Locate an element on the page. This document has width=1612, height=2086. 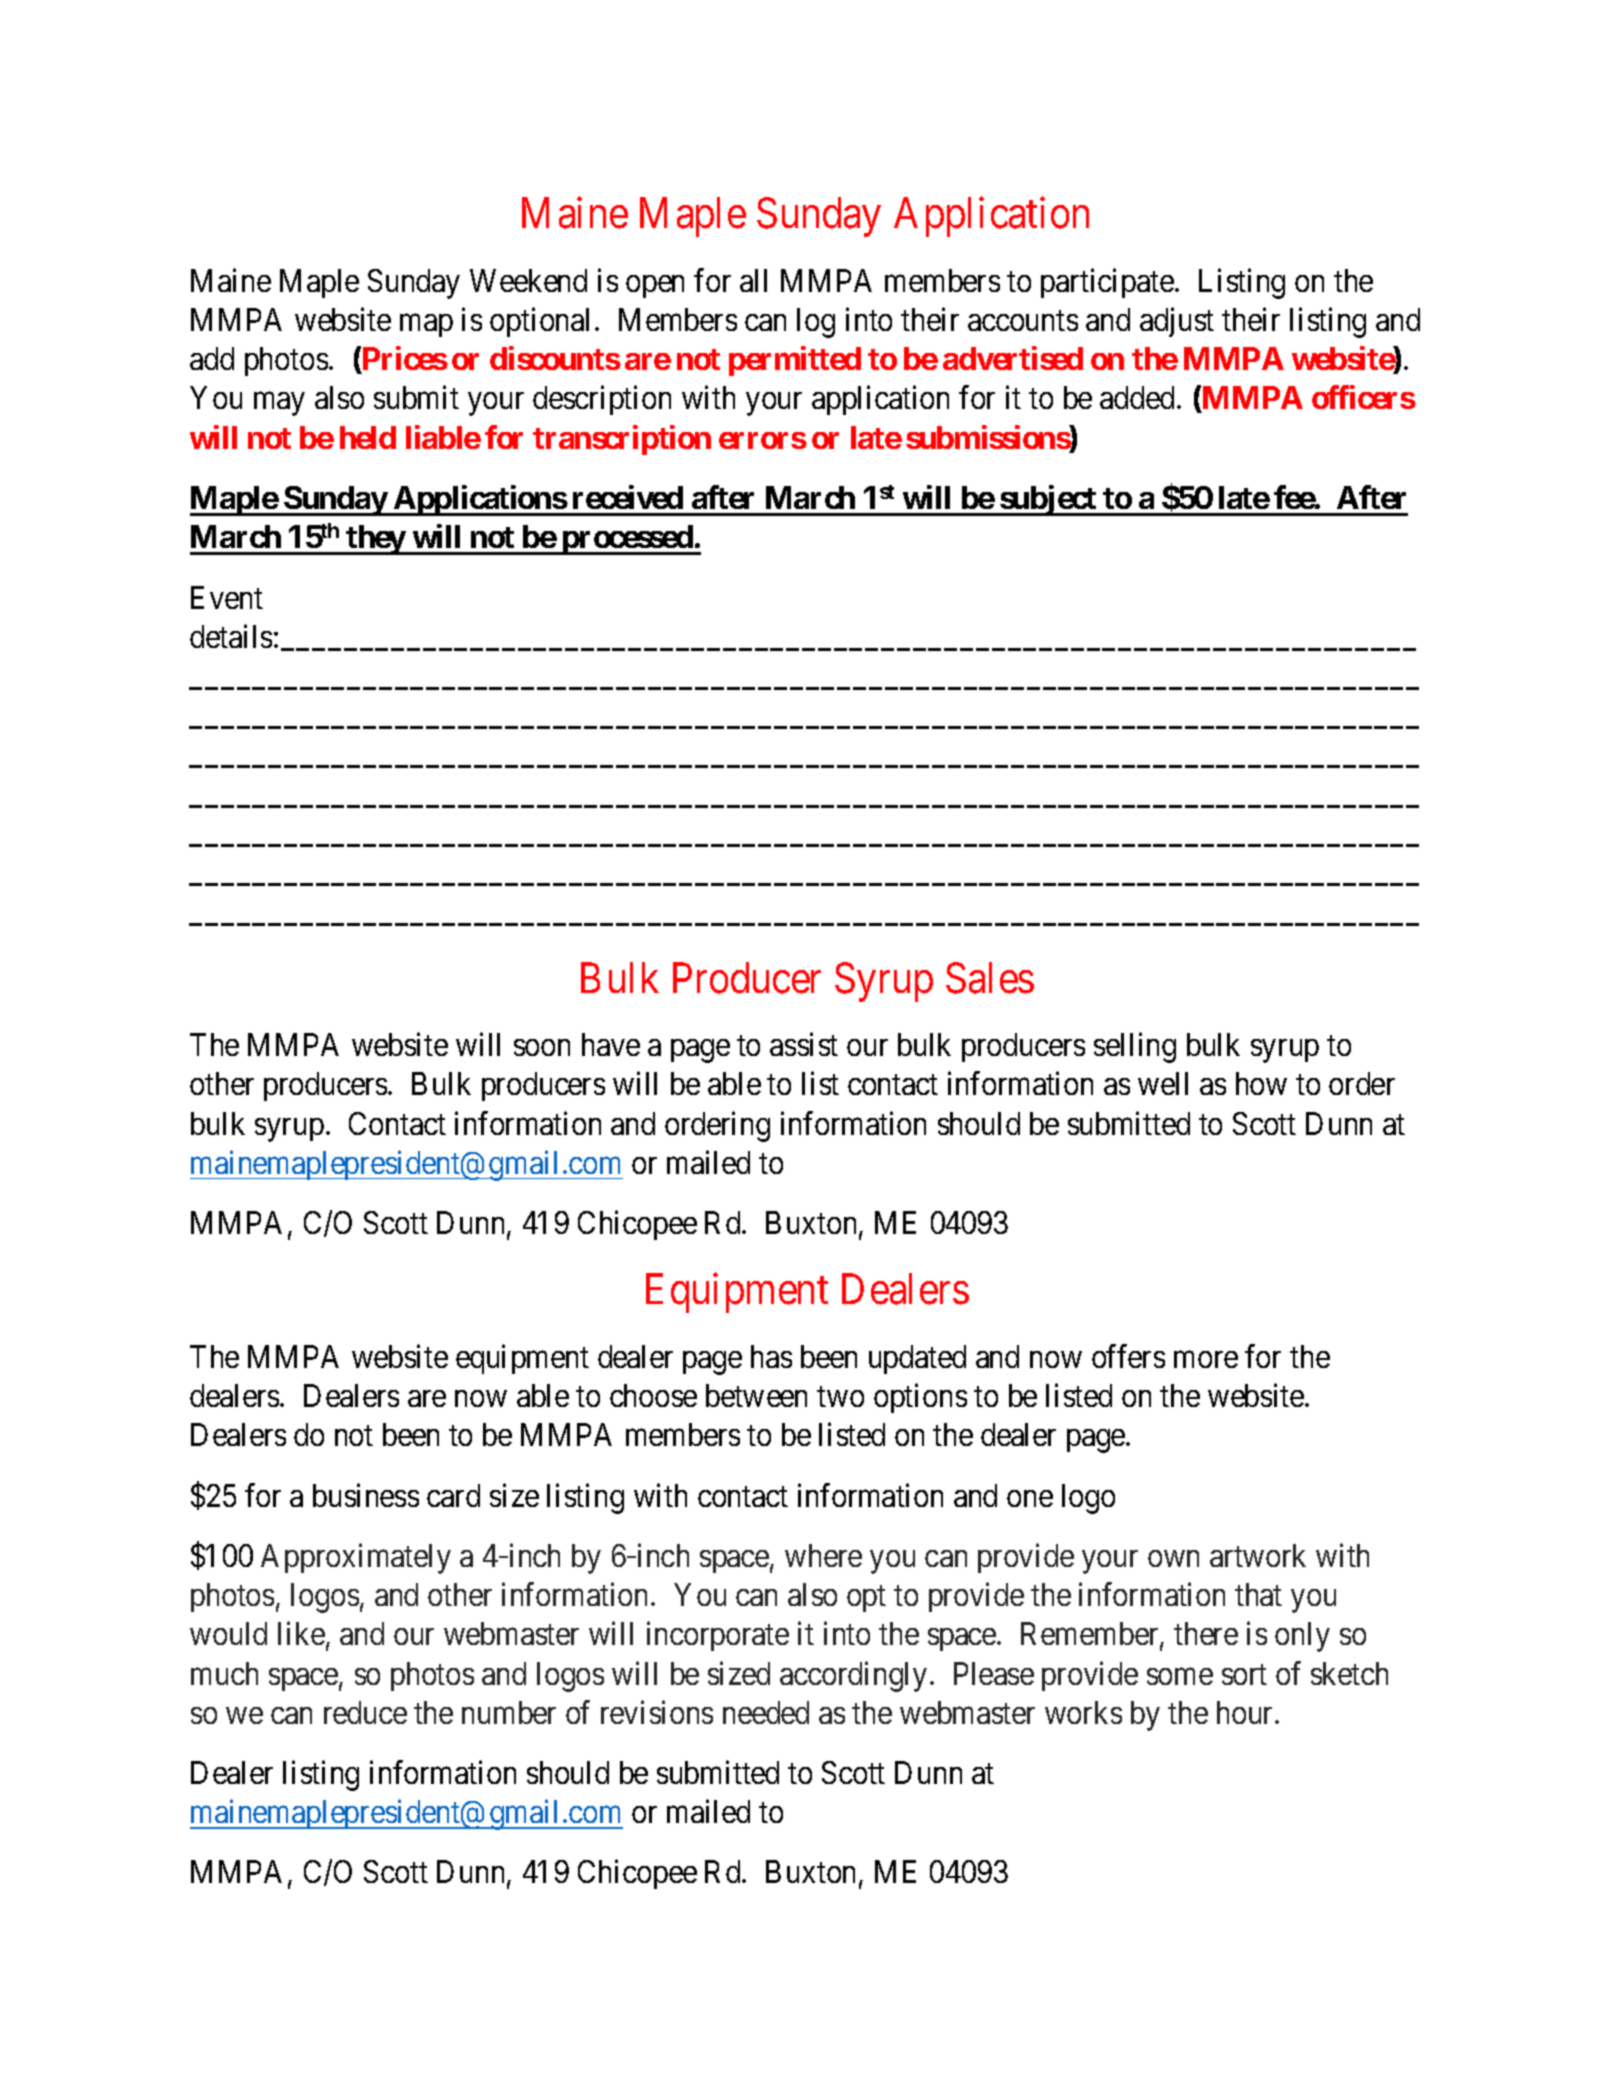
soon is located at coordinates (542, 1048).
